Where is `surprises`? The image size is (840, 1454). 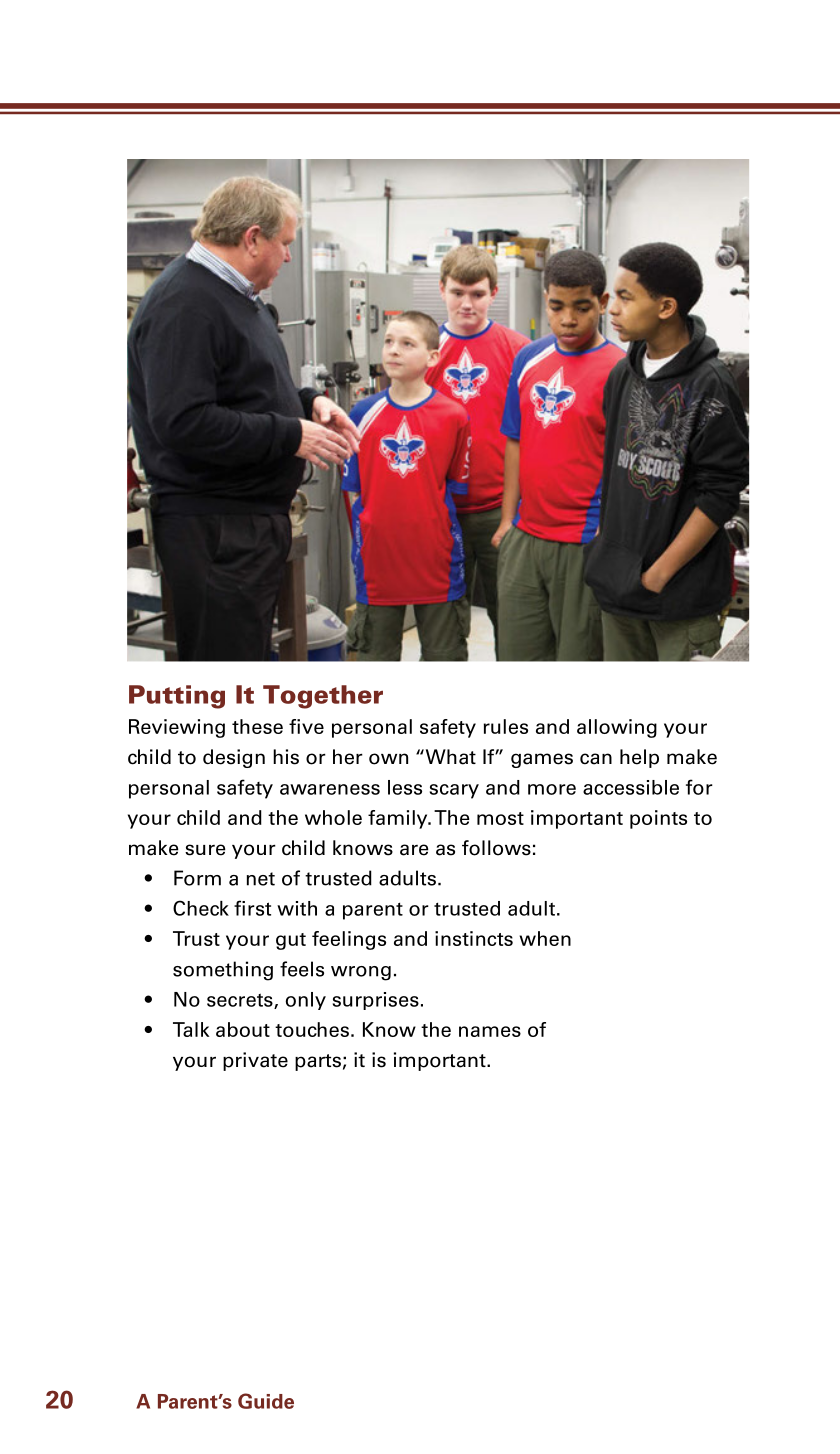 surprises is located at coordinates (376, 1001).
